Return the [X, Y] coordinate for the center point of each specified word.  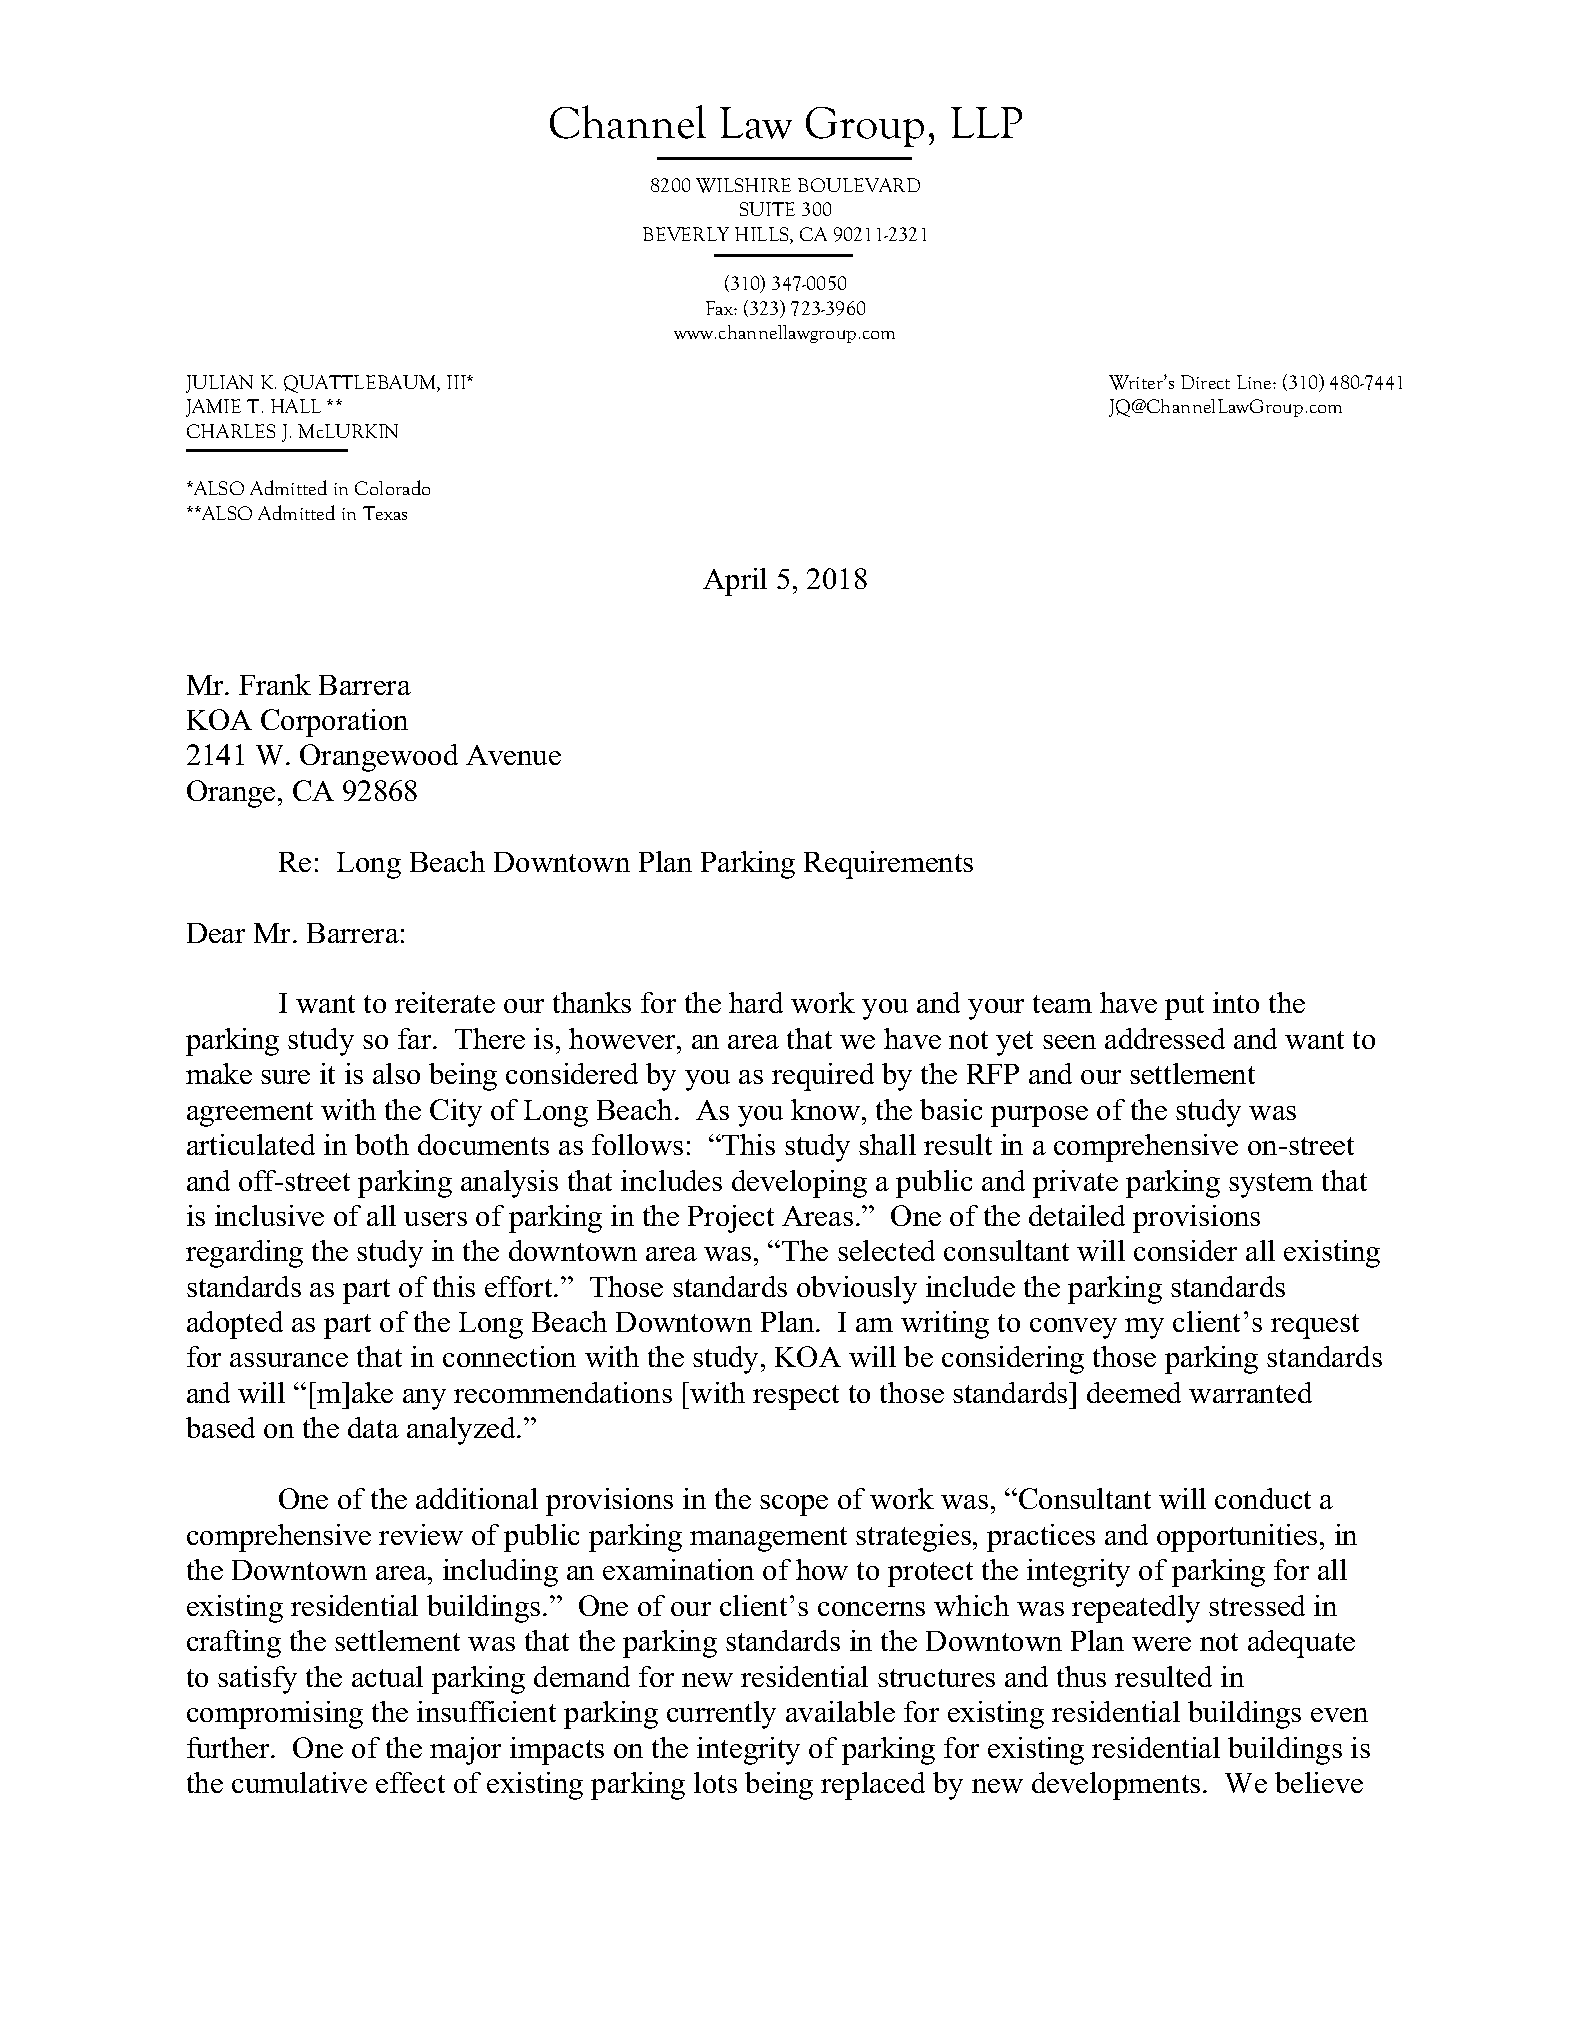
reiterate [445, 1002]
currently [721, 1715]
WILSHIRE [743, 185]
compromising [275, 1715]
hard [756, 1002]
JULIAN [219, 384]
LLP [986, 122]
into [1236, 1002]
